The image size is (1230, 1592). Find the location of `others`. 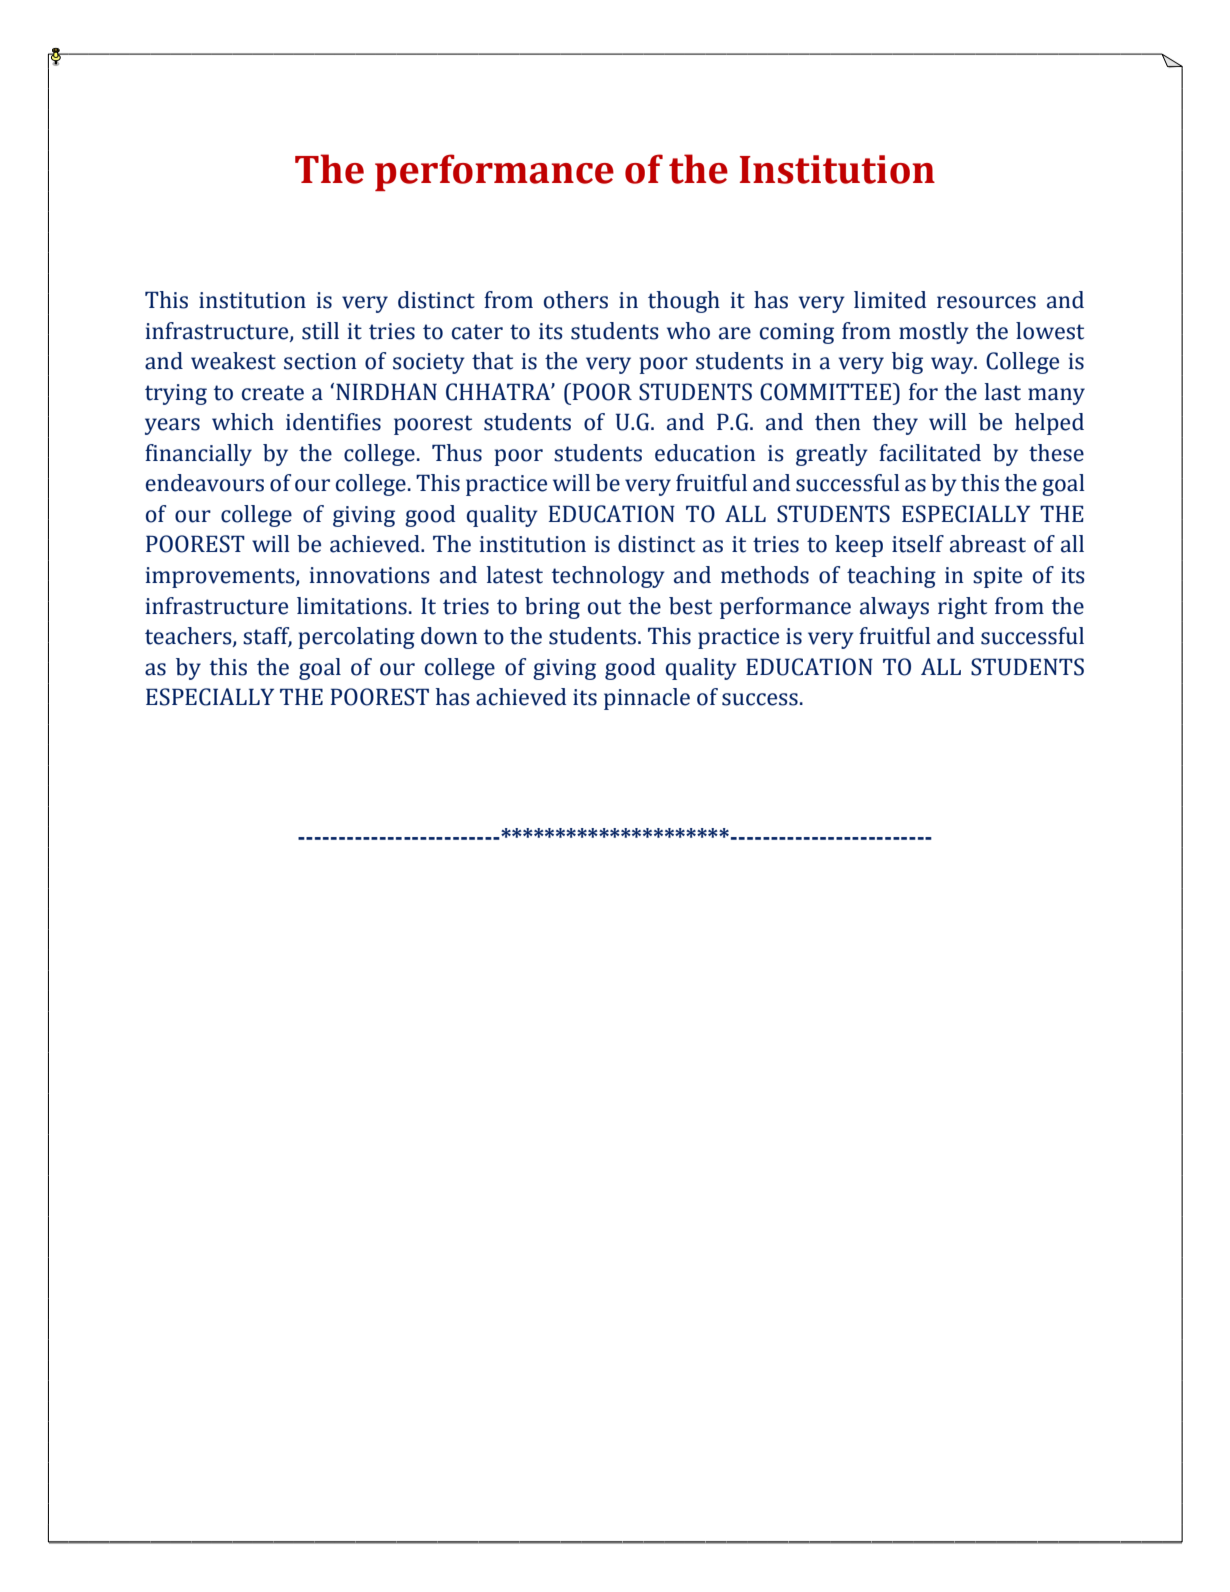

others is located at coordinates (576, 300).
